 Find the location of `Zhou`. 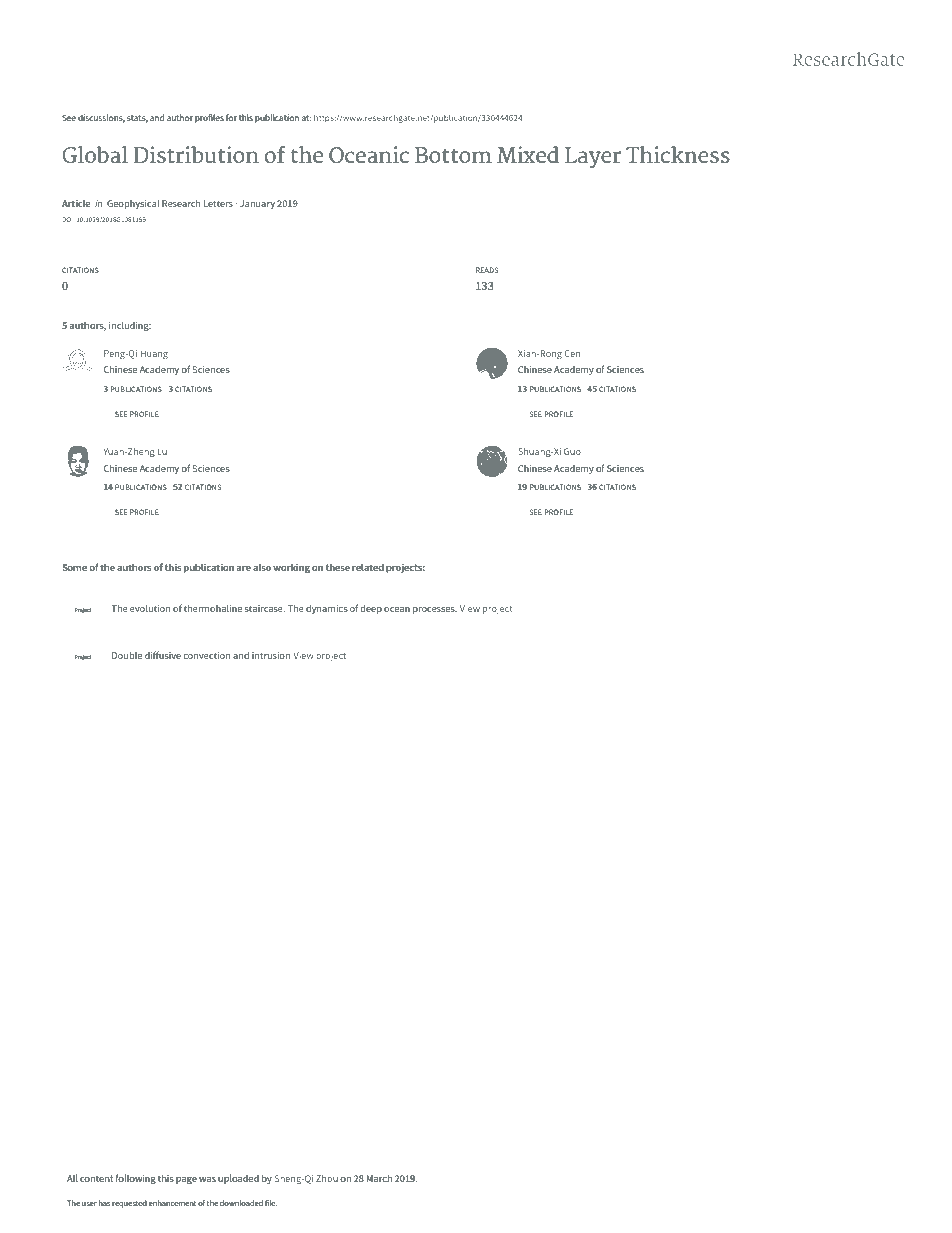

Zhou is located at coordinates (327, 1178).
